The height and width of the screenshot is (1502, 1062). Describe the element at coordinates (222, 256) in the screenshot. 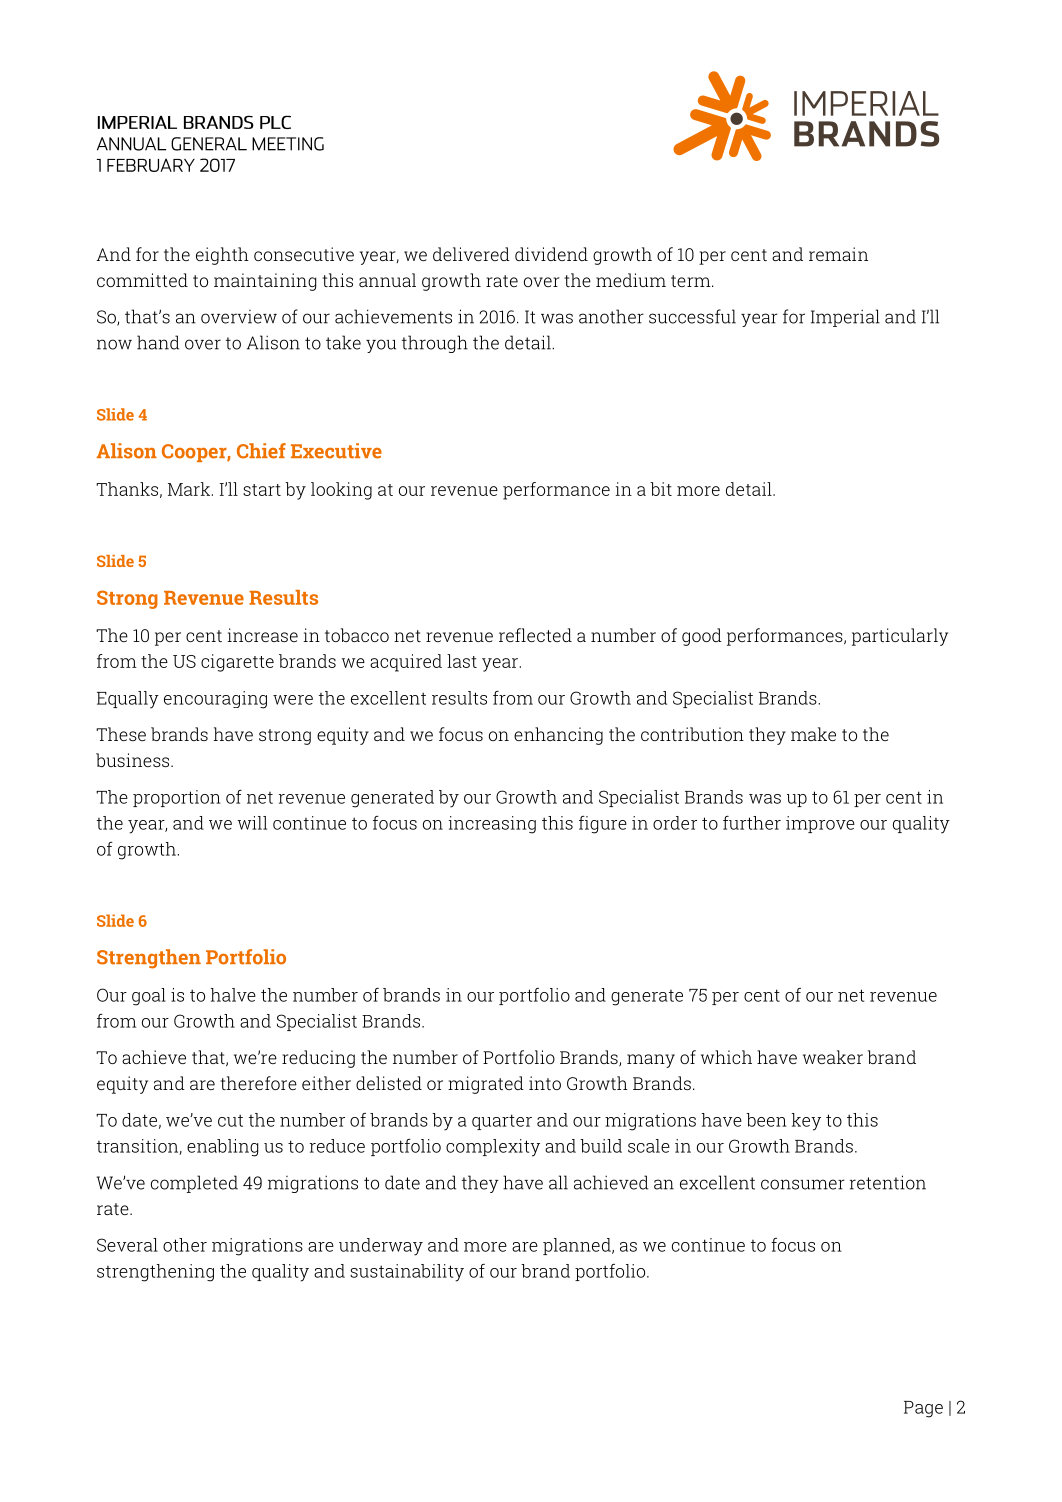

I see `eighth` at that location.
